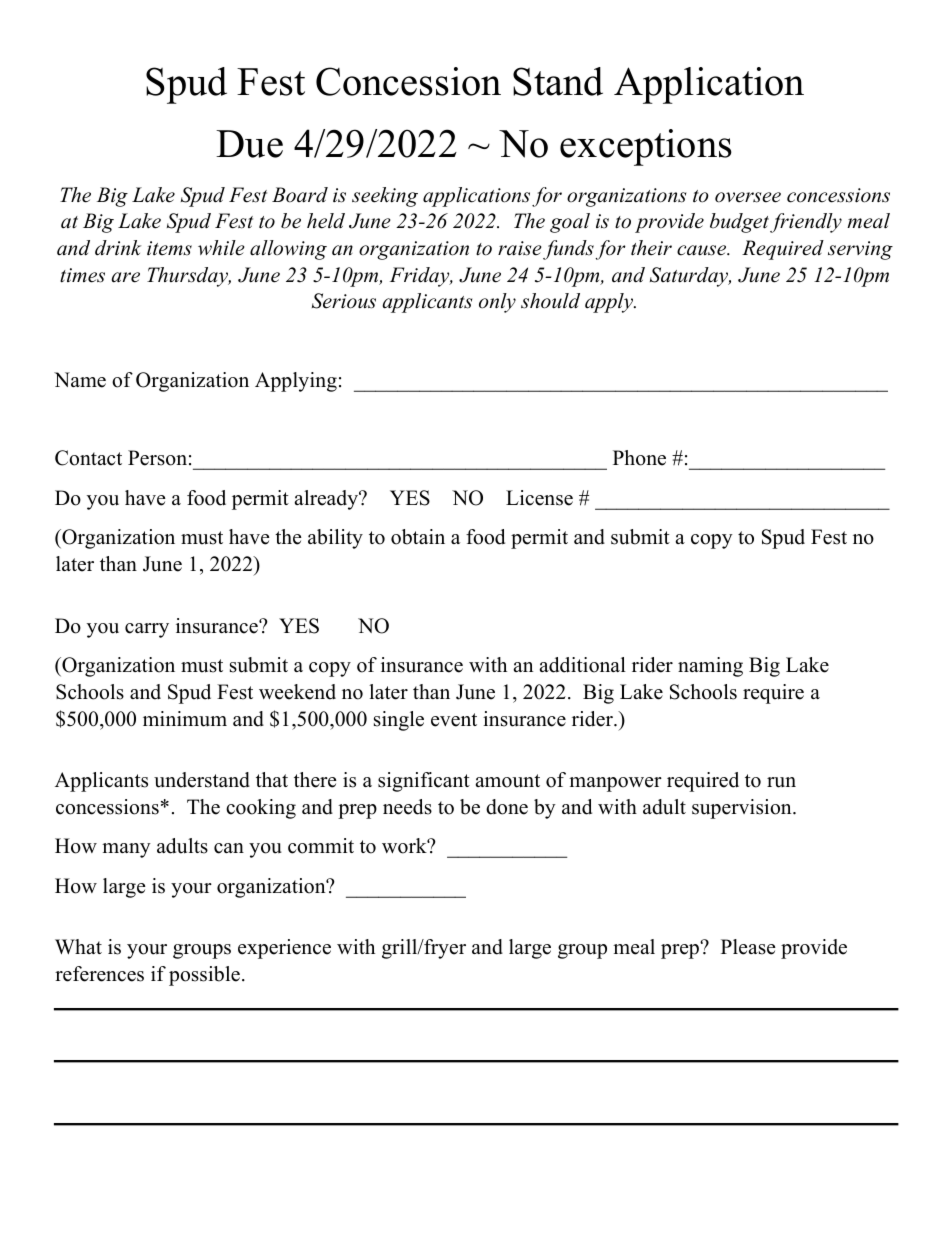 This document has width=952, height=1233. I want to click on Due, so click(249, 144).
